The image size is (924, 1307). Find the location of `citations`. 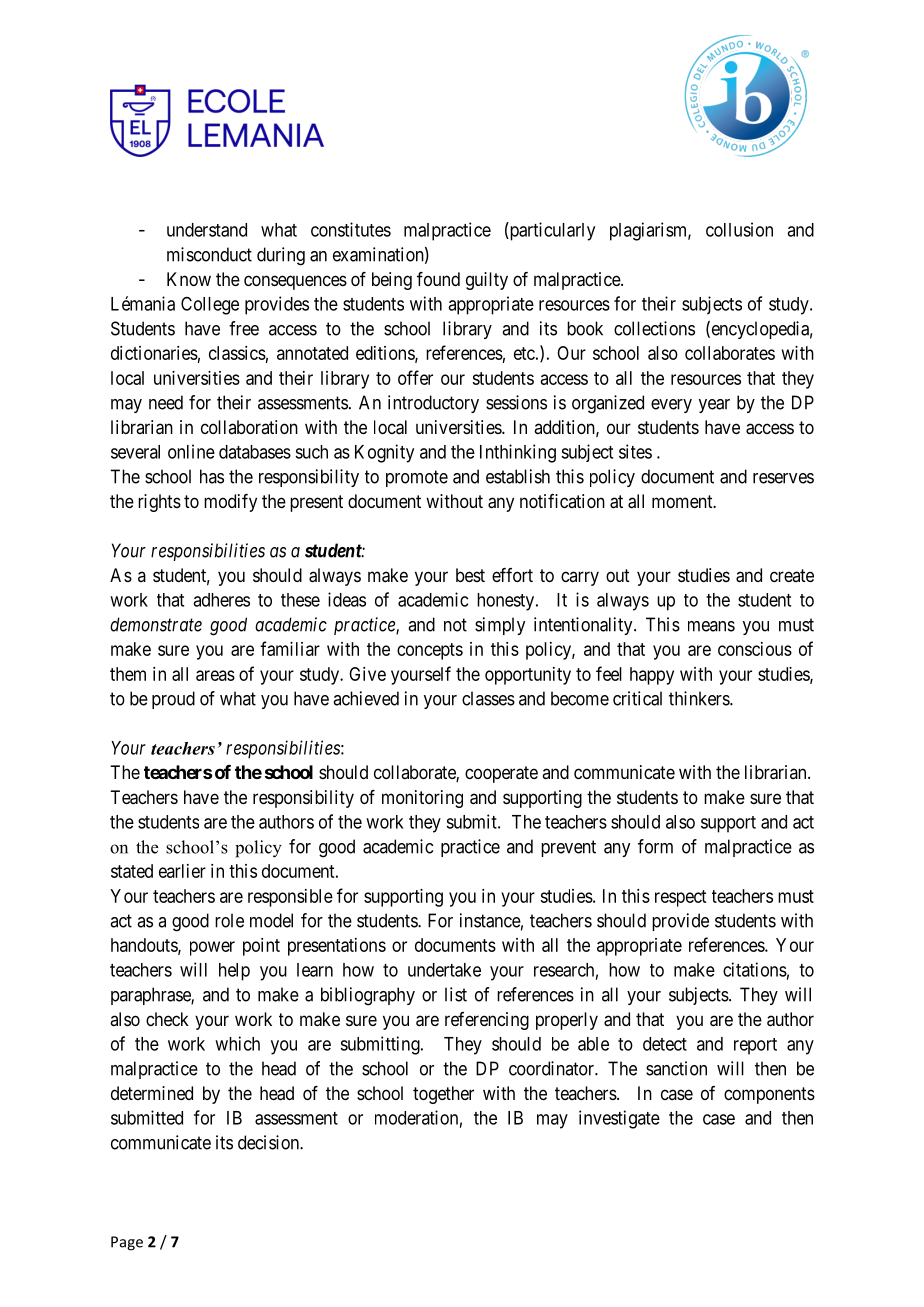

citations is located at coordinates (755, 969).
